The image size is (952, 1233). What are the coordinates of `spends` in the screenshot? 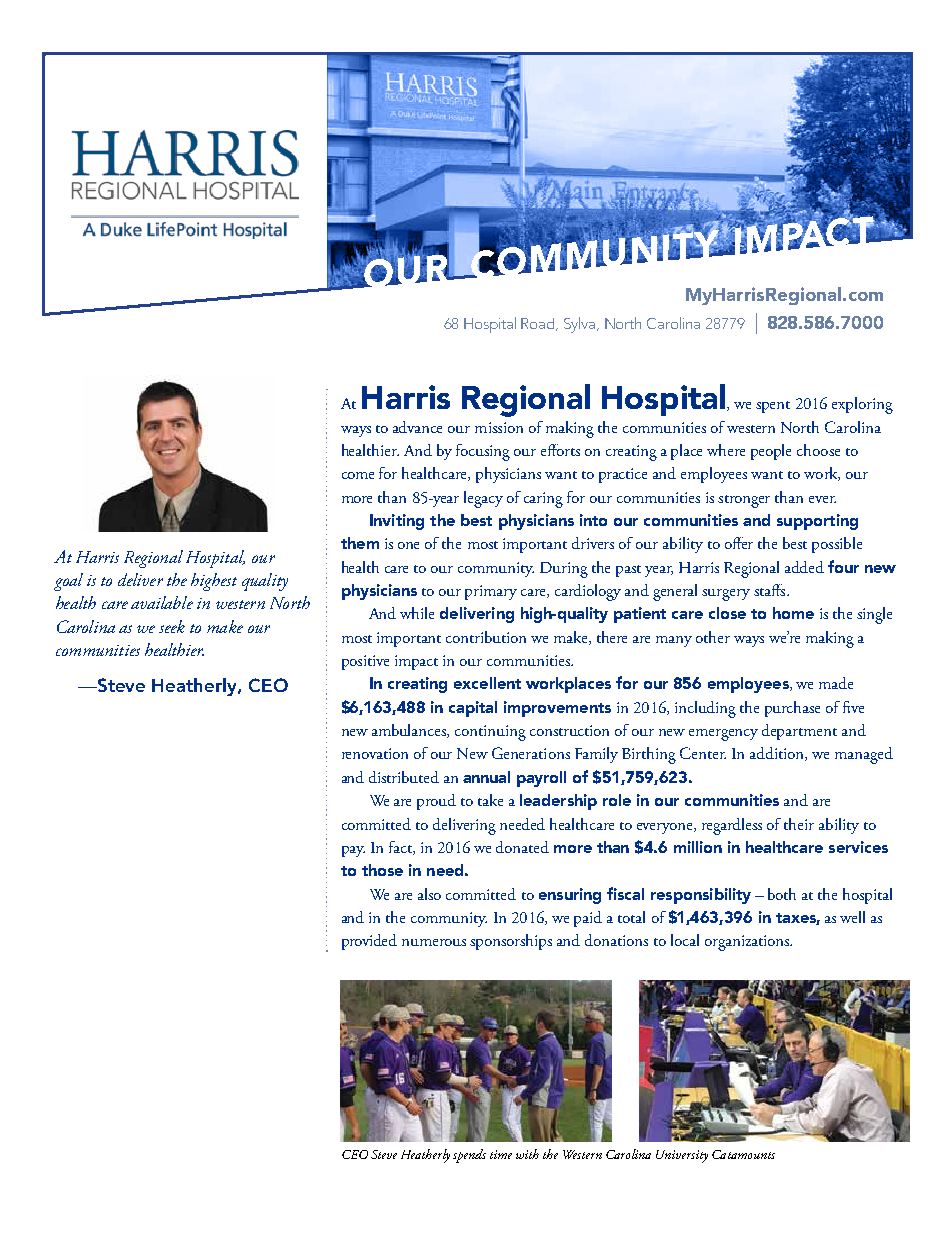 It's located at (469, 1156).
